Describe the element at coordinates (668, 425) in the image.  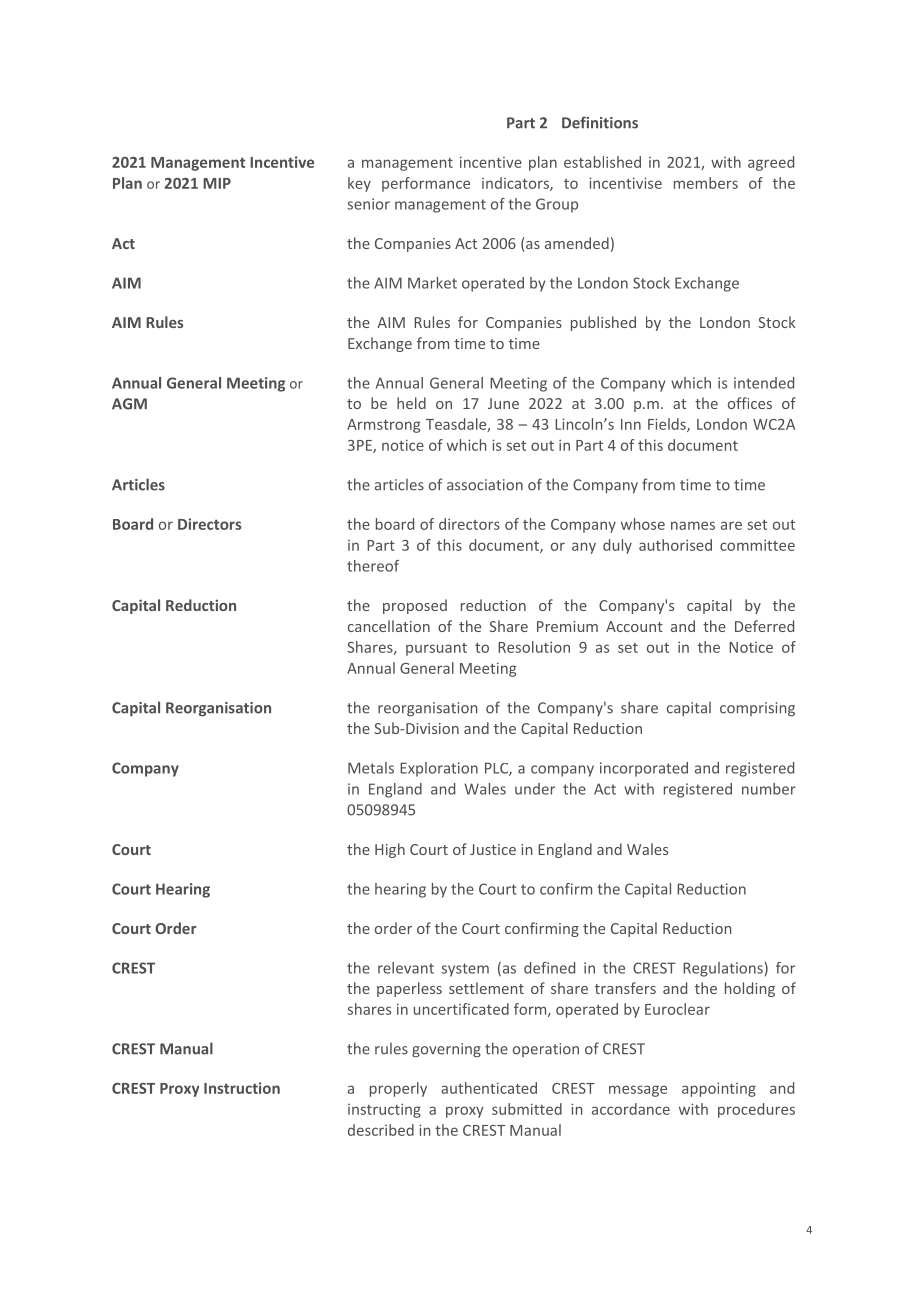
I see `Fields` at that location.
